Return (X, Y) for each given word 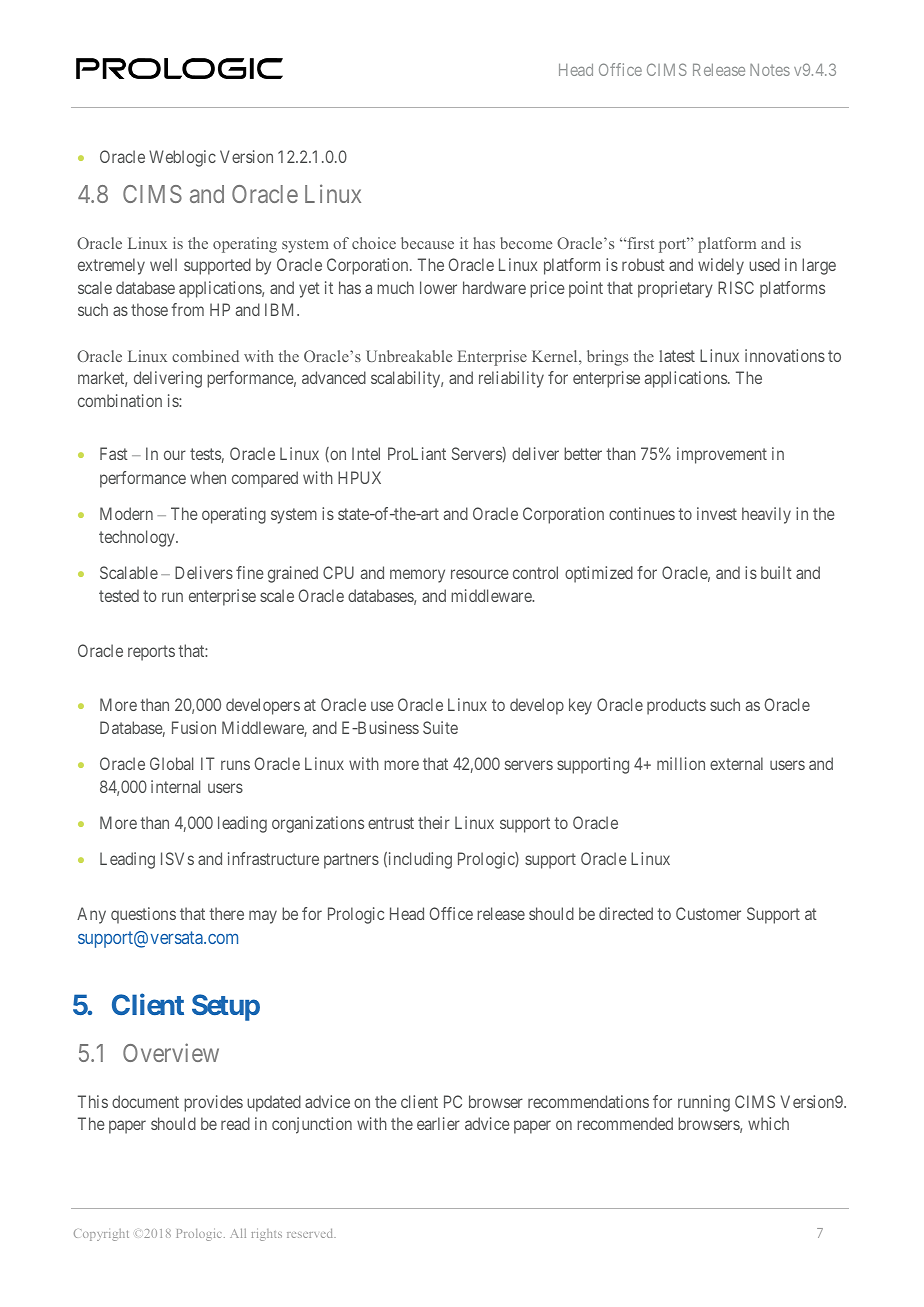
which (768, 1123)
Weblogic (182, 158)
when (208, 477)
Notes (770, 70)
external (736, 763)
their (434, 822)
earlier (438, 1123)
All (238, 1233)
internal (175, 786)
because (427, 243)
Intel (366, 453)
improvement (722, 455)
